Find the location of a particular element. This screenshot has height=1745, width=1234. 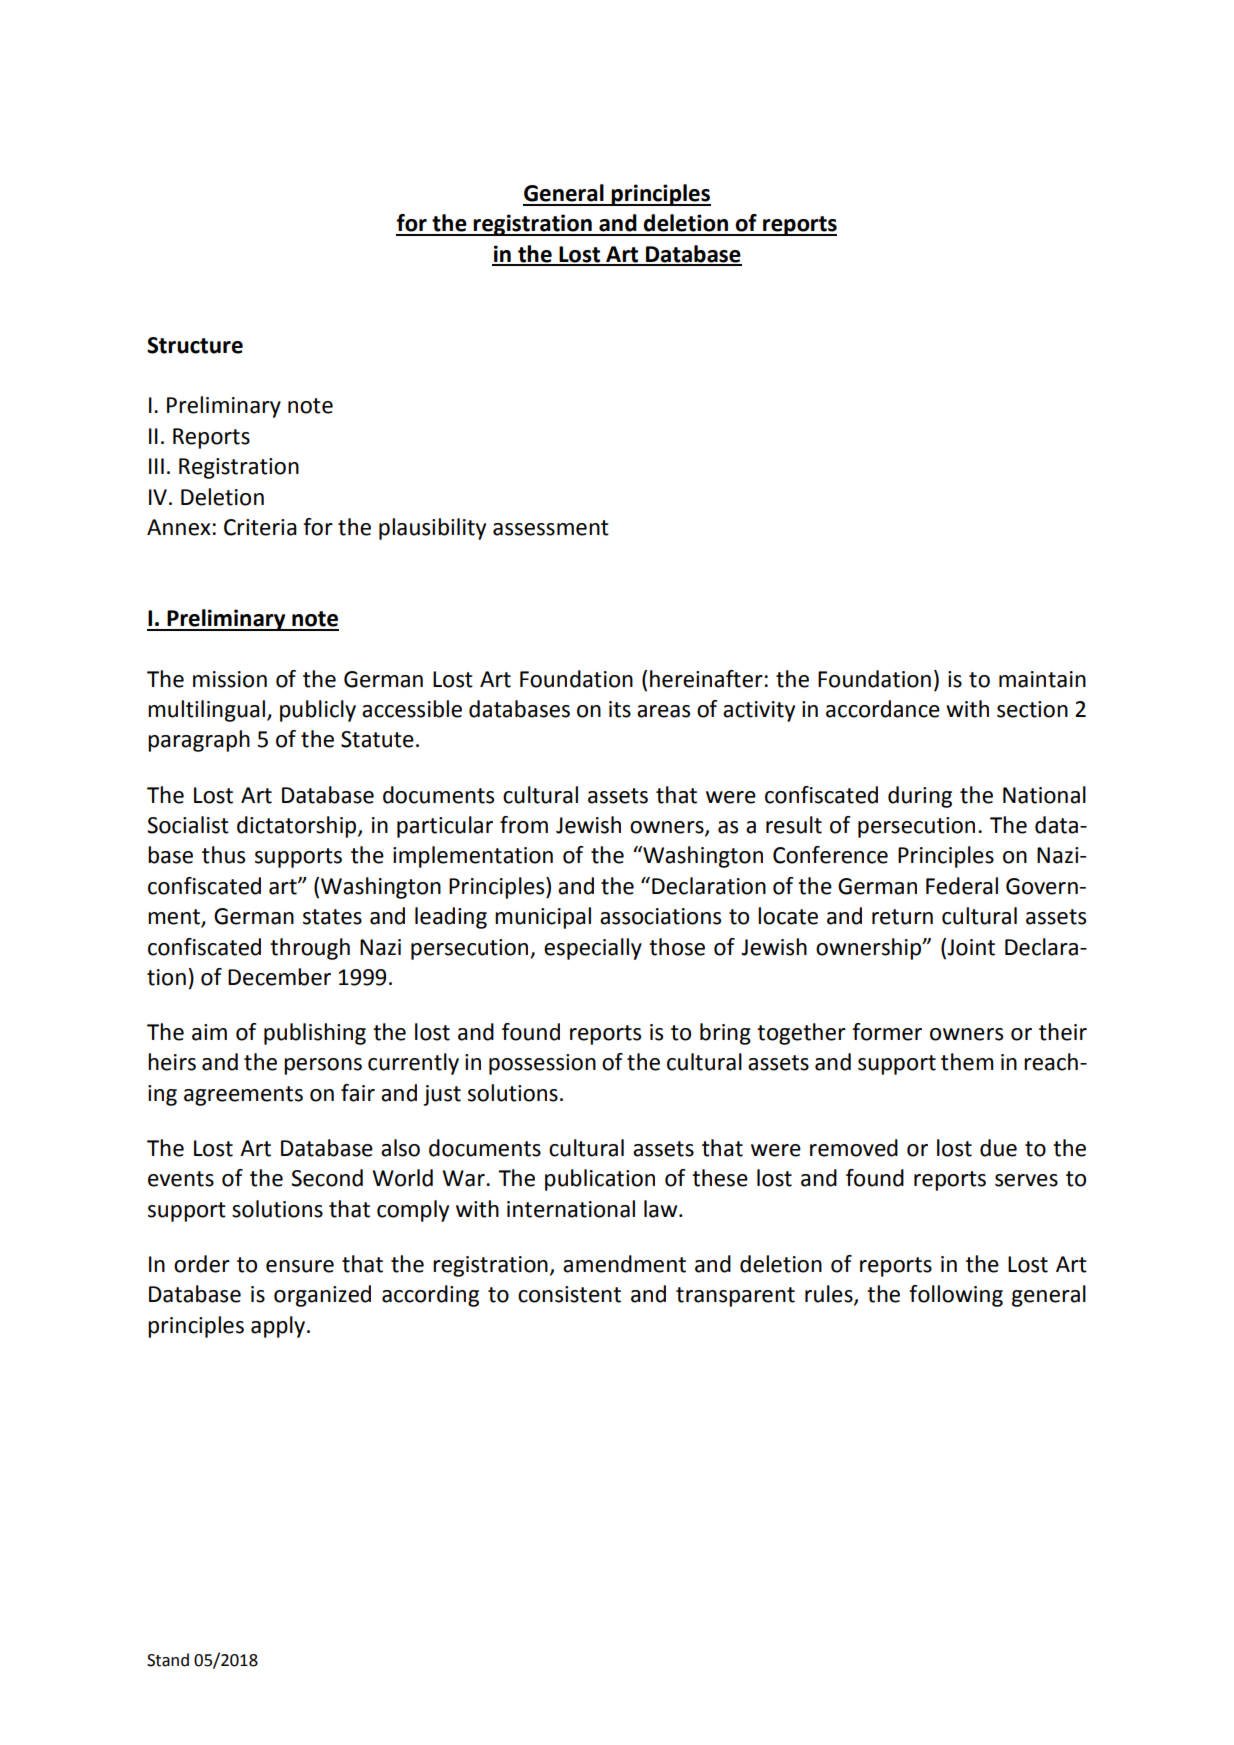

maintain is located at coordinates (1042, 679).
